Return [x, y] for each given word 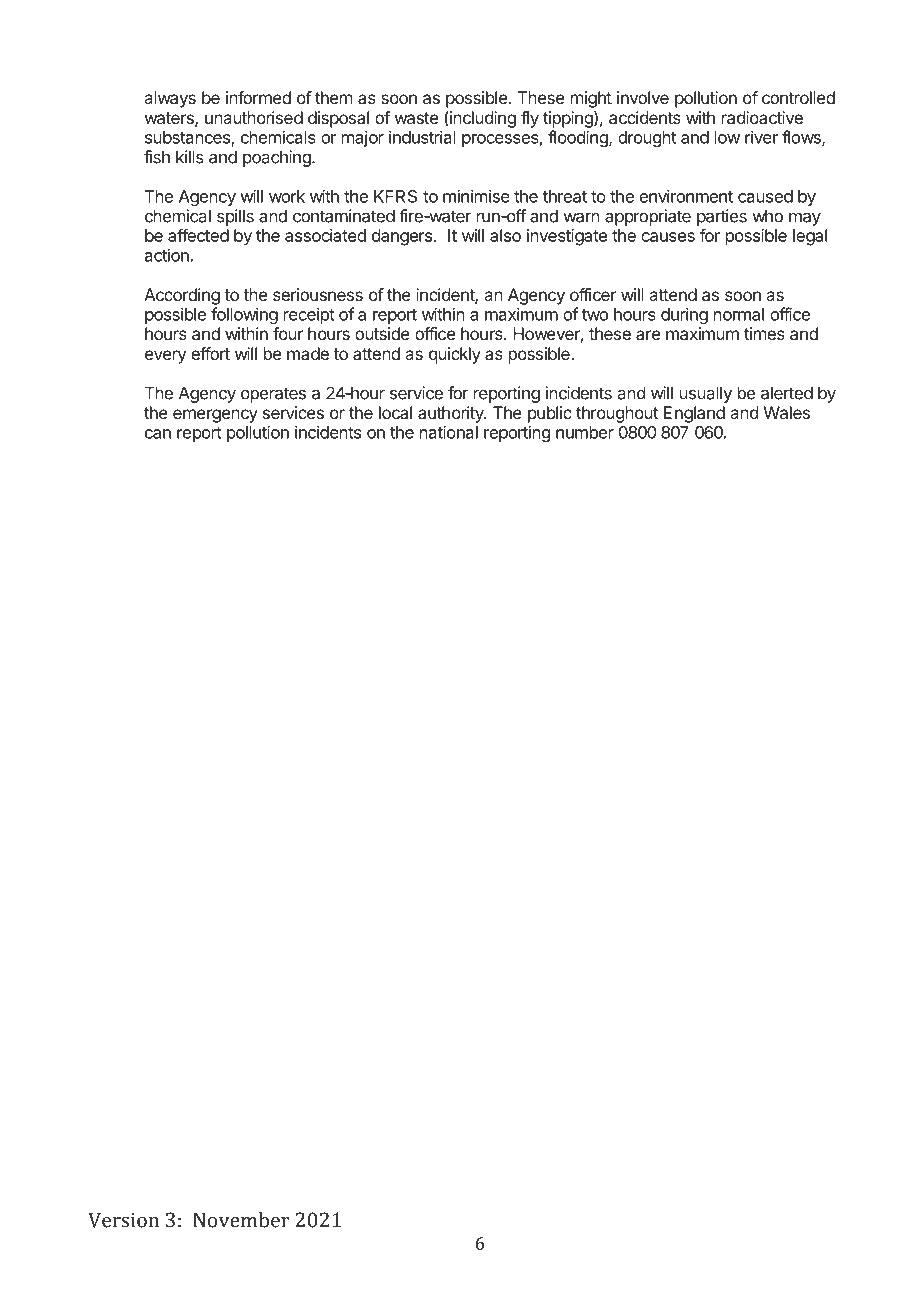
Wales [787, 412]
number [585, 432]
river [761, 137]
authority [452, 414]
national [449, 432]
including [483, 119]
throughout [617, 414]
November [241, 1220]
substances [188, 138]
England [694, 414]
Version [123, 1220]
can [158, 434]
